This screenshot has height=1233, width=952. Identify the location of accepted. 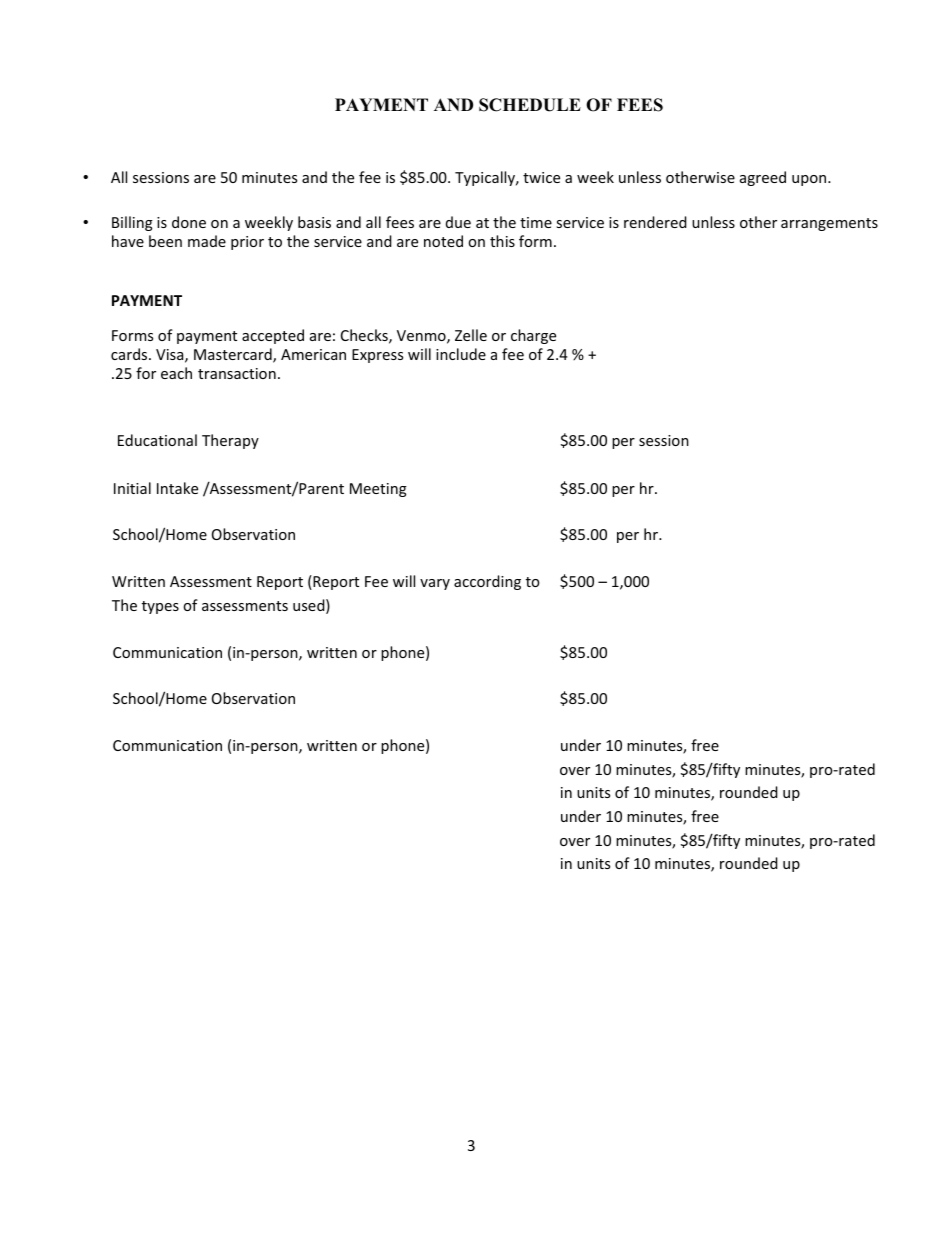
(273, 336).
